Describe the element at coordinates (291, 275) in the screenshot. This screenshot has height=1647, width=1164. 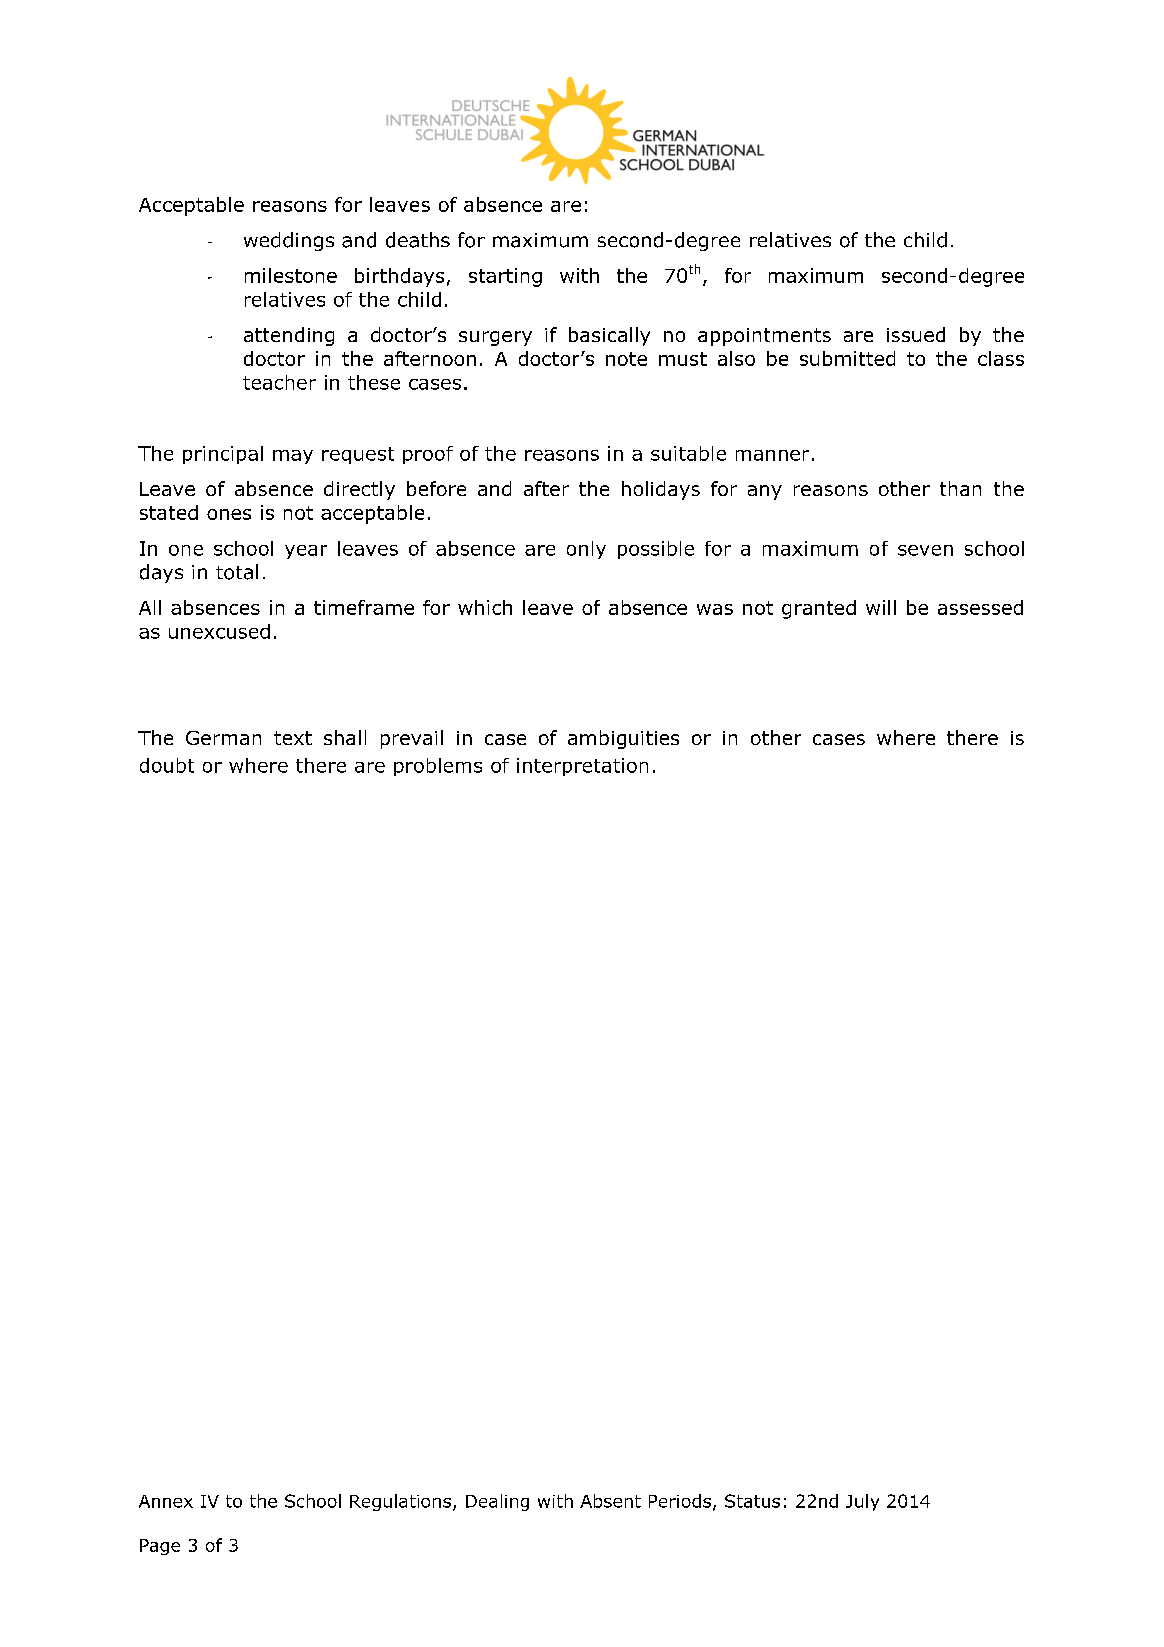
I see `milestone` at that location.
